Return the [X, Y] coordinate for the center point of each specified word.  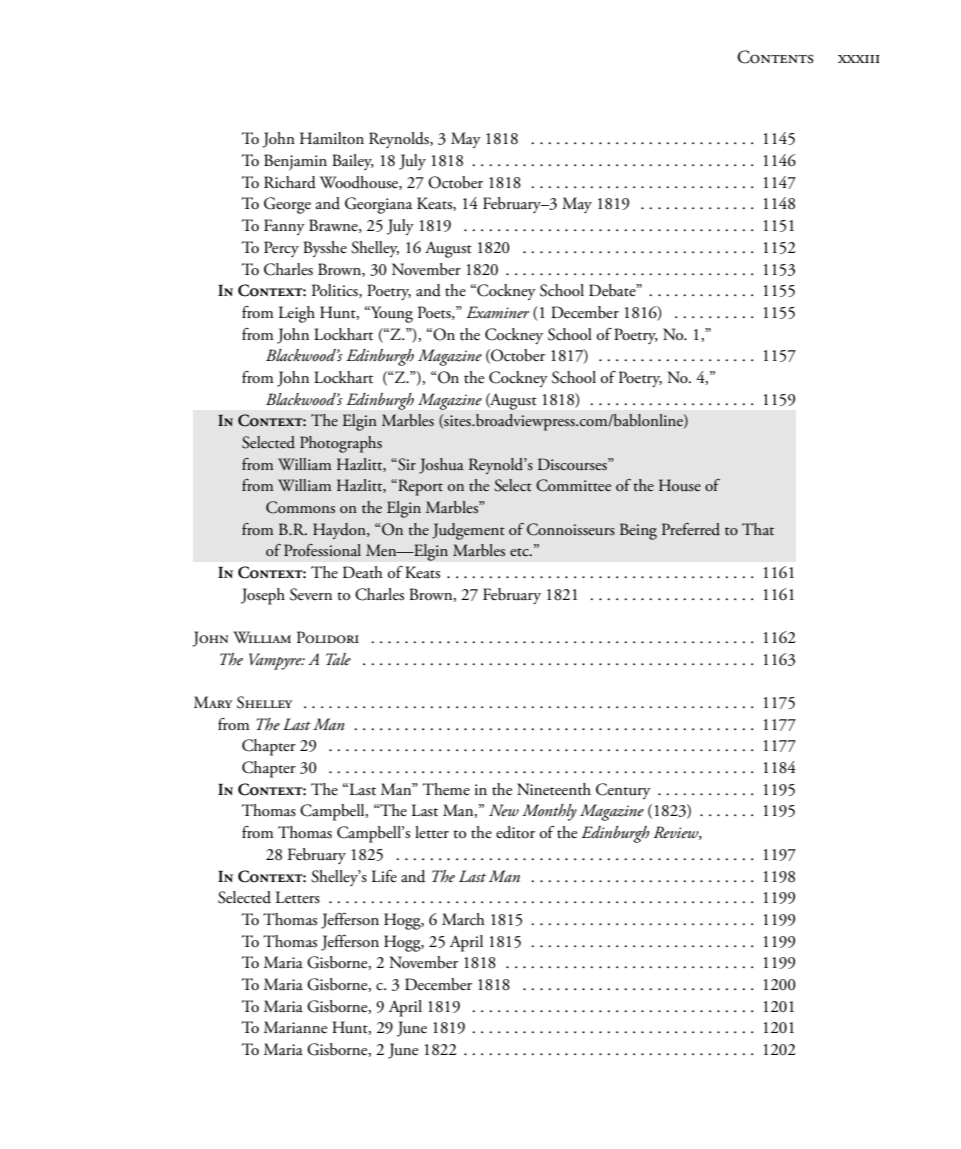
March [463, 919]
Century [623, 791]
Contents [775, 57]
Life [384, 876]
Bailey [353, 162]
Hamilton [332, 138]
